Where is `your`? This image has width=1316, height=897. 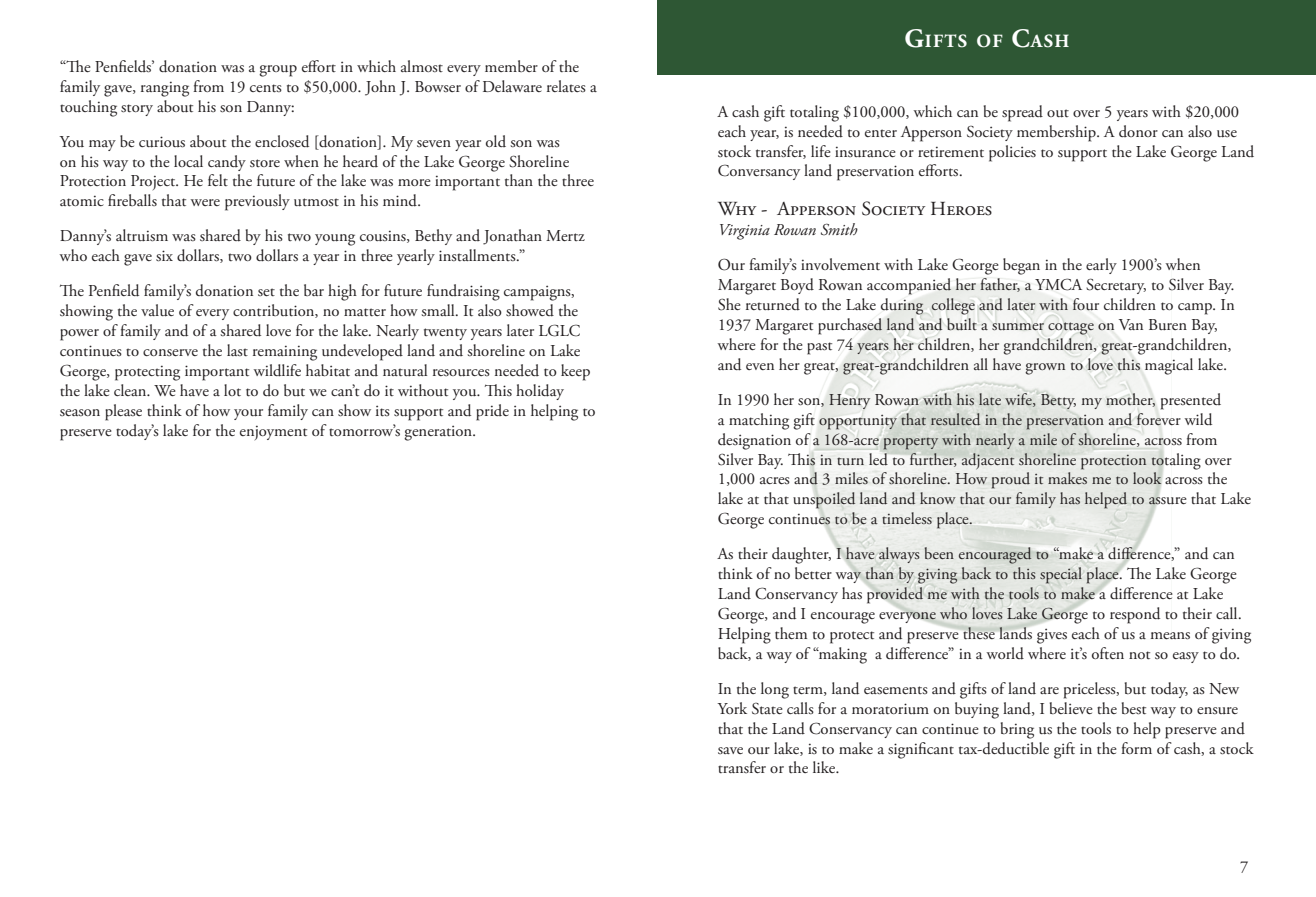
your is located at coordinates (248, 414).
